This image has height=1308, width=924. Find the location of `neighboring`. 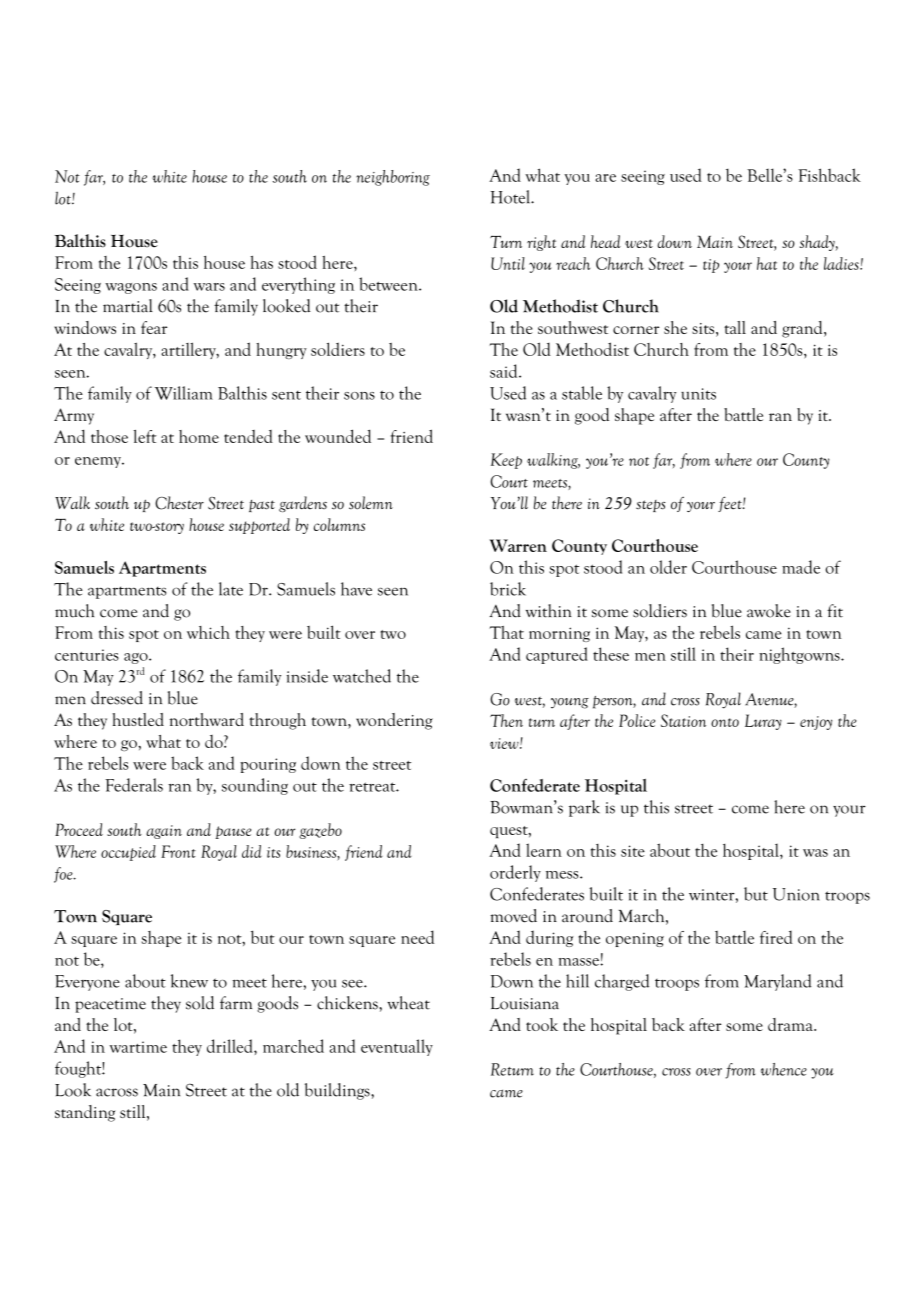

neighboring is located at coordinates (393, 178).
